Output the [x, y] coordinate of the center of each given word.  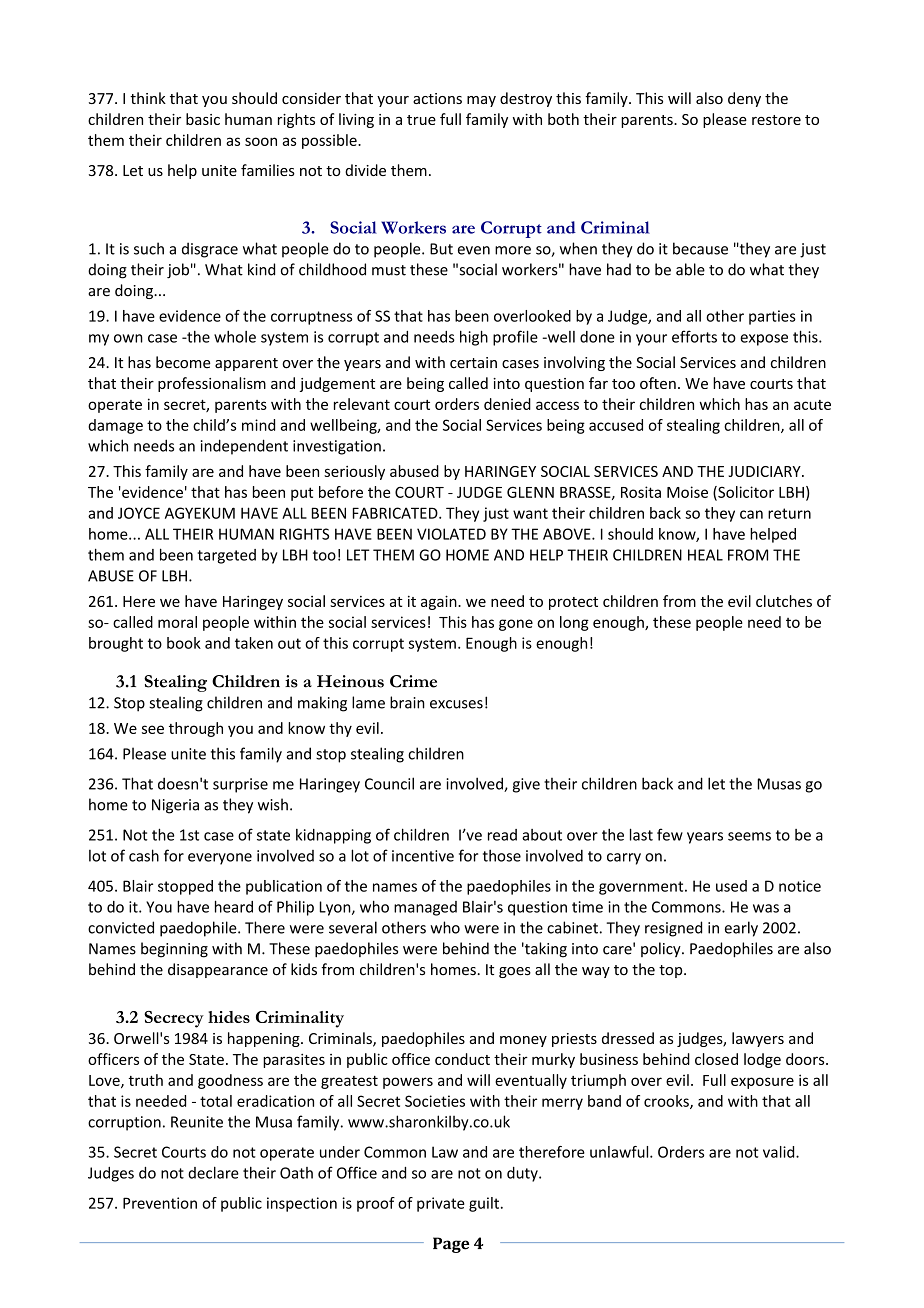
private [441, 1204]
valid [780, 1152]
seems [749, 836]
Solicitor [745, 493]
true [421, 120]
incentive [423, 856]
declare [213, 1172]
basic [203, 119]
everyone [220, 859]
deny [744, 99]
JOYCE [139, 513]
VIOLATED [451, 534]
